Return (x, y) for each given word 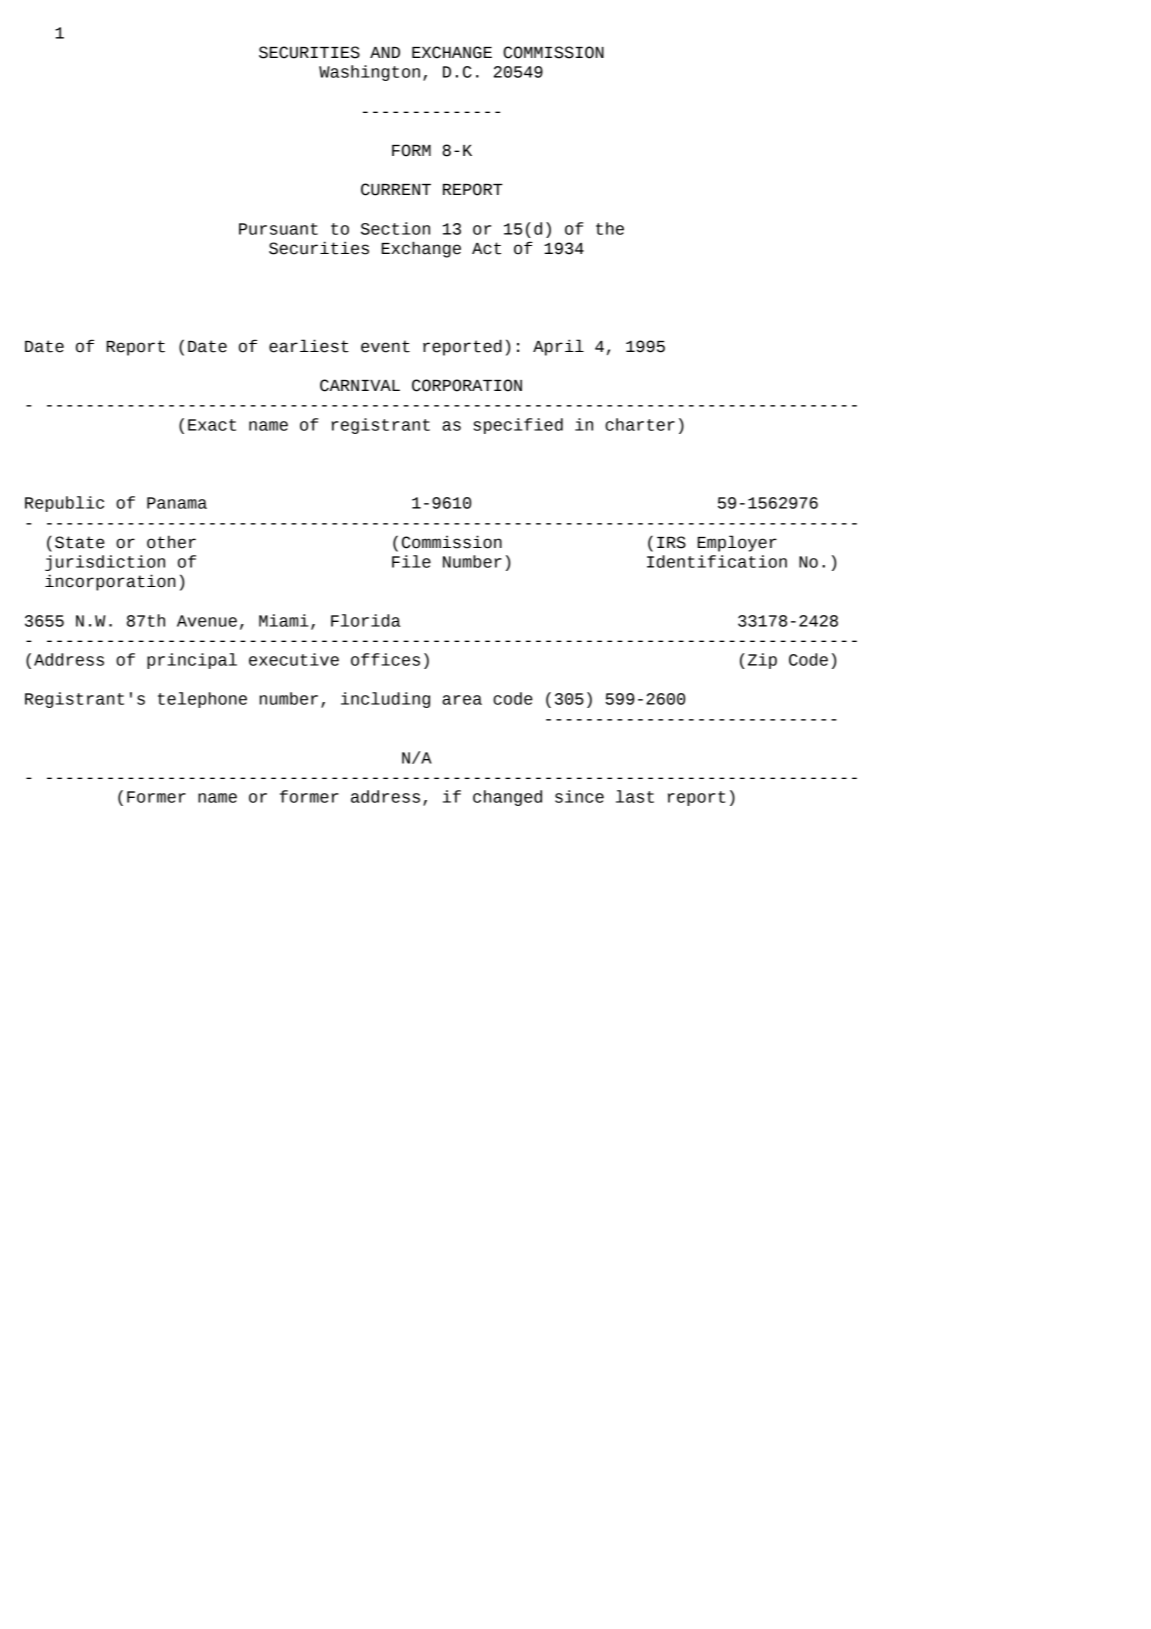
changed (507, 798)
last (635, 796)
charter (640, 424)
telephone (202, 700)
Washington (369, 73)
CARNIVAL (360, 385)
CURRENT (396, 189)
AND (385, 52)
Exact (212, 425)
